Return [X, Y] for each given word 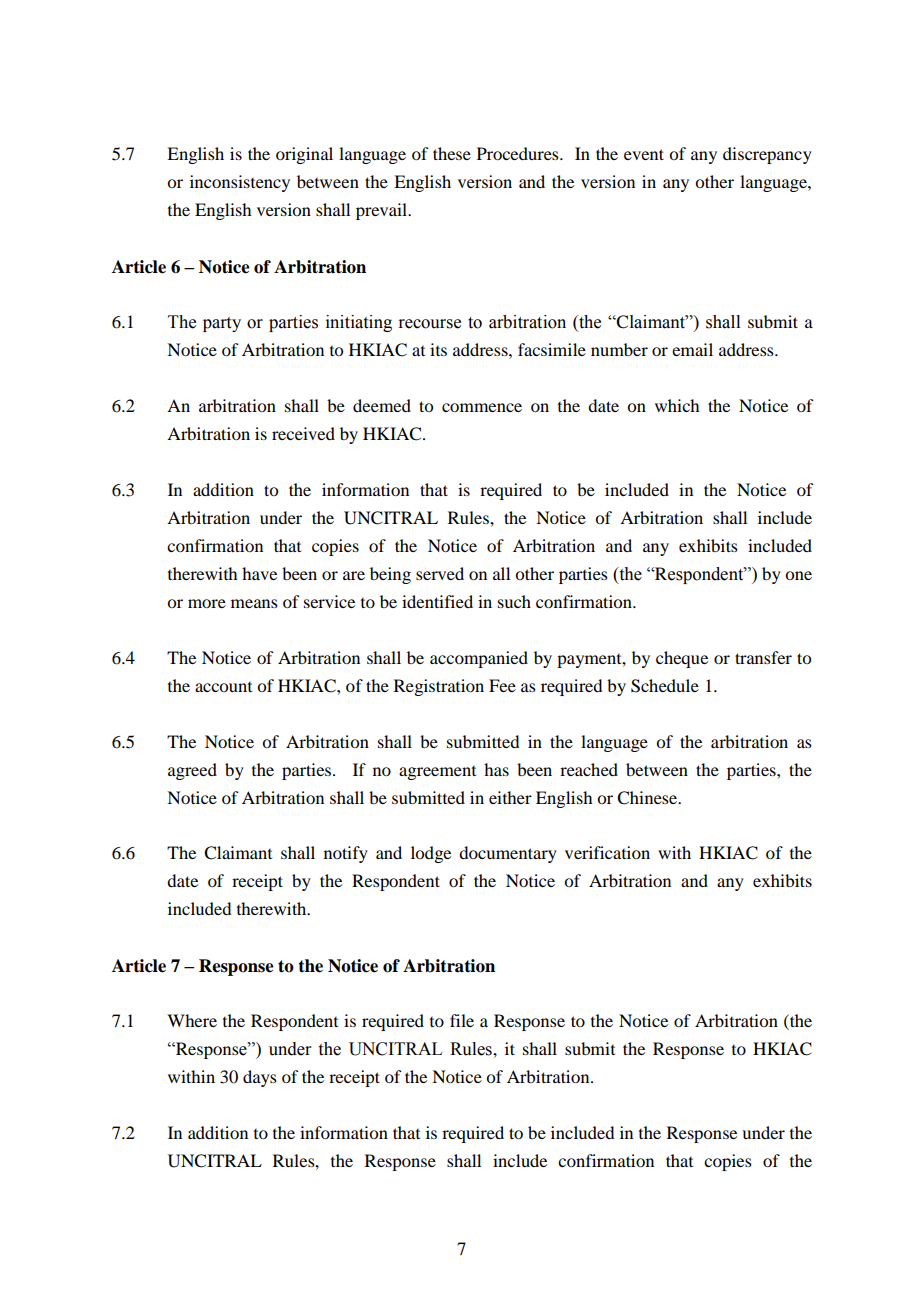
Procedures [519, 153]
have [259, 573]
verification [607, 852]
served [440, 573]
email [692, 349]
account [223, 687]
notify [346, 854]
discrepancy [767, 155]
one [798, 575]
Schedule [665, 686]
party [222, 324]
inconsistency [240, 183]
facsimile [552, 349]
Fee [502, 685]
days [260, 1078]
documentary [508, 854]
